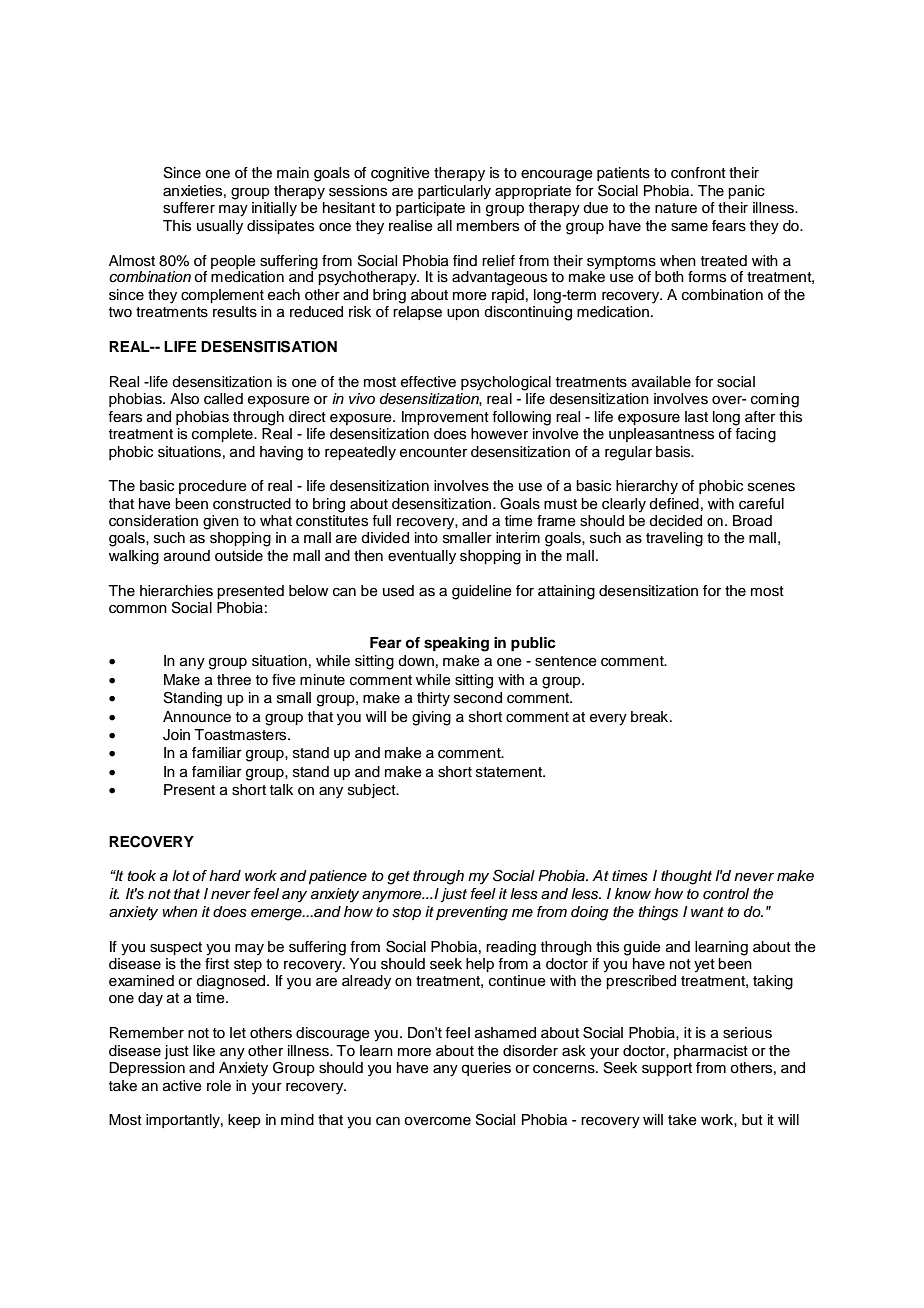 Image resolution: width=924 pixels, height=1308 pixels. I want to click on particularly, so click(454, 192).
